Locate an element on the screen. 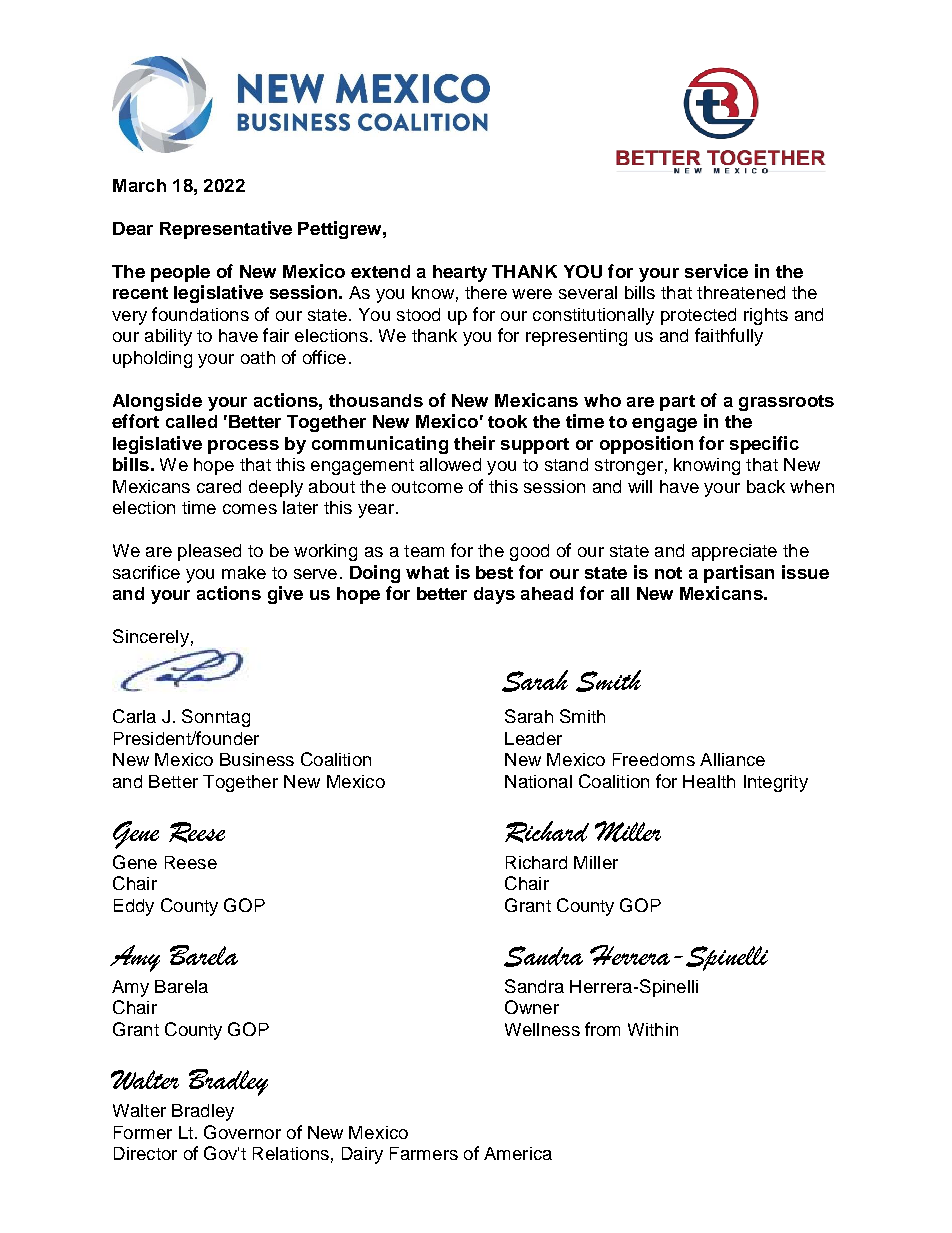  outcome is located at coordinates (427, 487).
